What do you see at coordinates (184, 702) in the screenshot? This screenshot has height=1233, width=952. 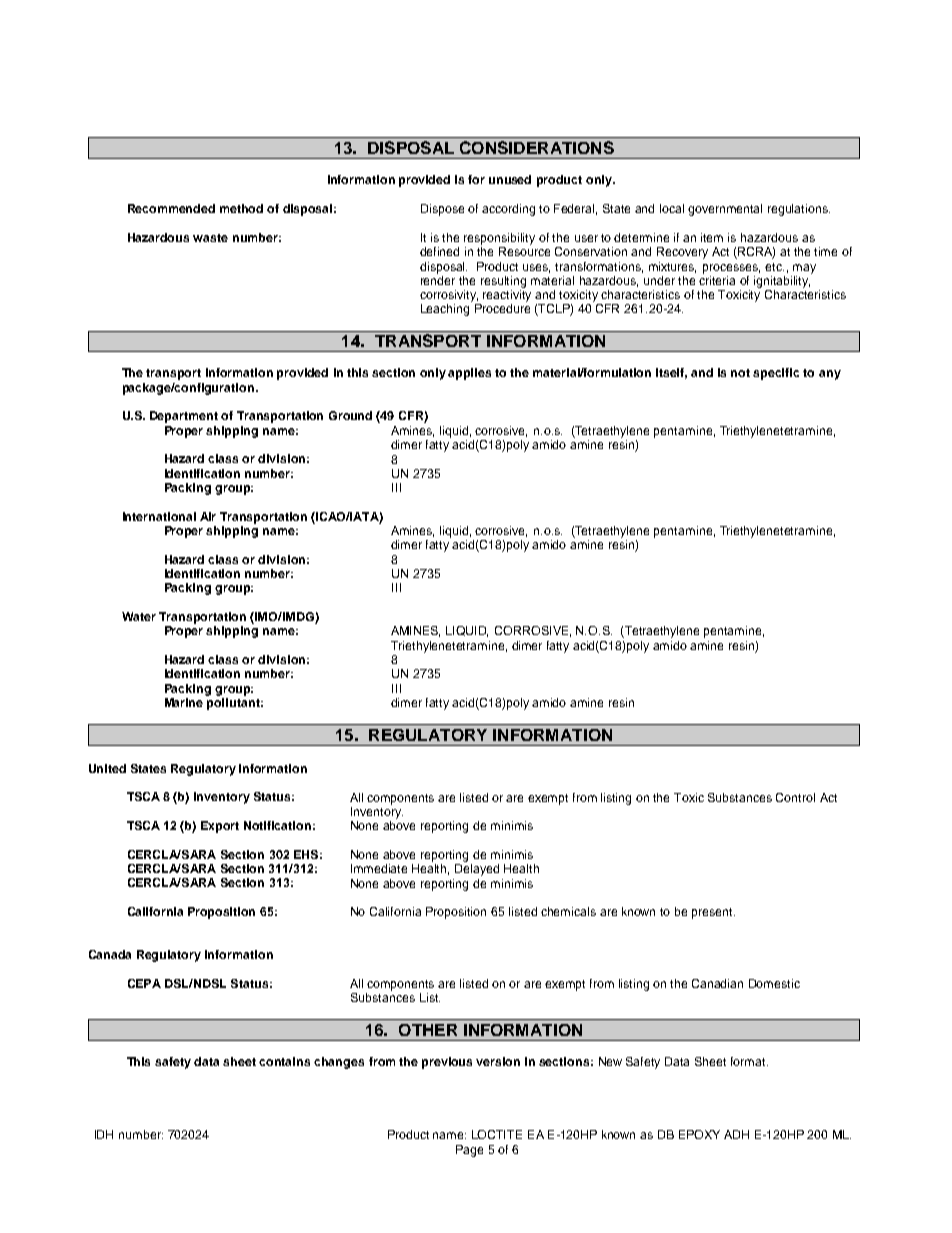 I see `Marine` at bounding box center [184, 702].
